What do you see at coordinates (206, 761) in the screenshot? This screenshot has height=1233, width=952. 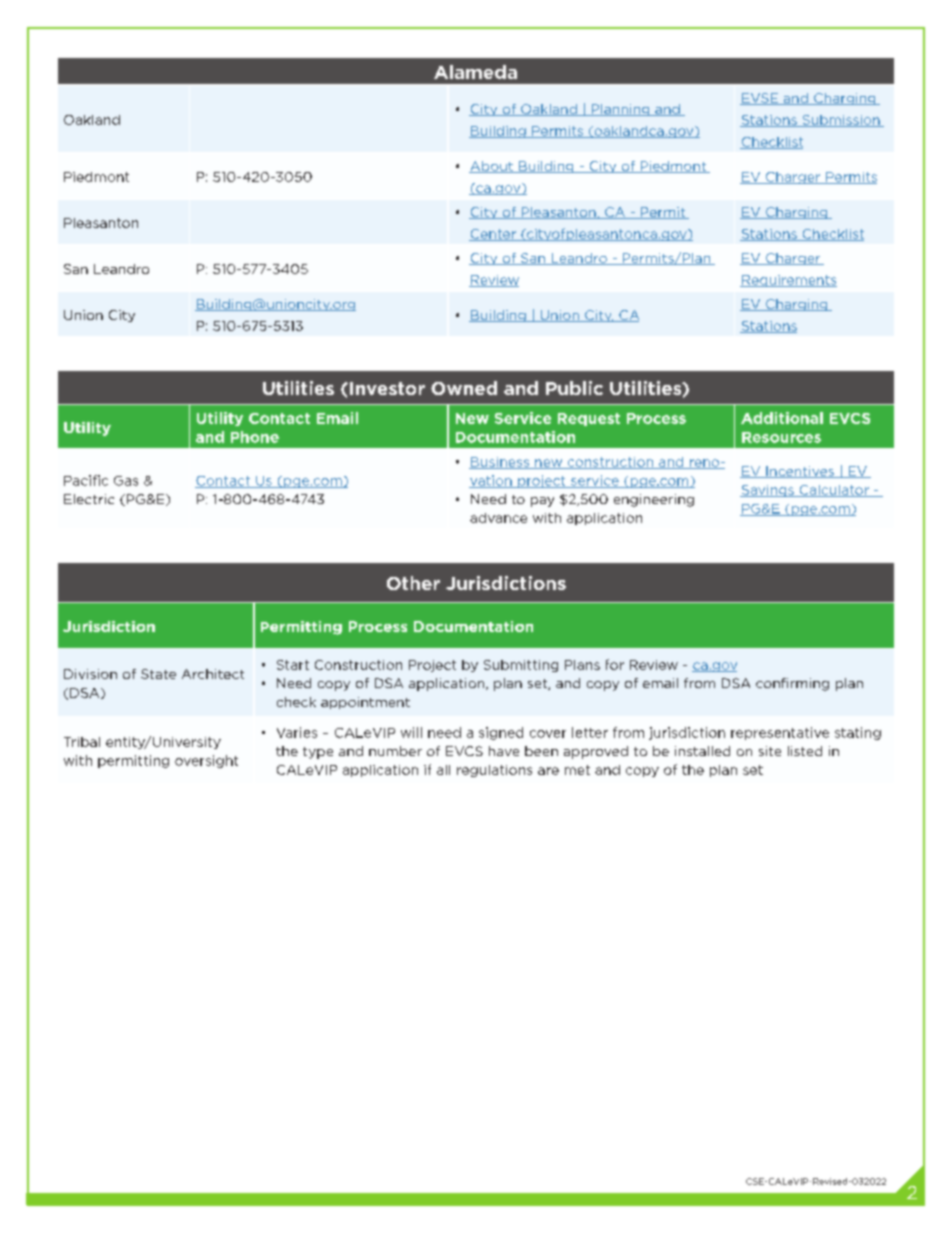 I see `oversight` at bounding box center [206, 761].
